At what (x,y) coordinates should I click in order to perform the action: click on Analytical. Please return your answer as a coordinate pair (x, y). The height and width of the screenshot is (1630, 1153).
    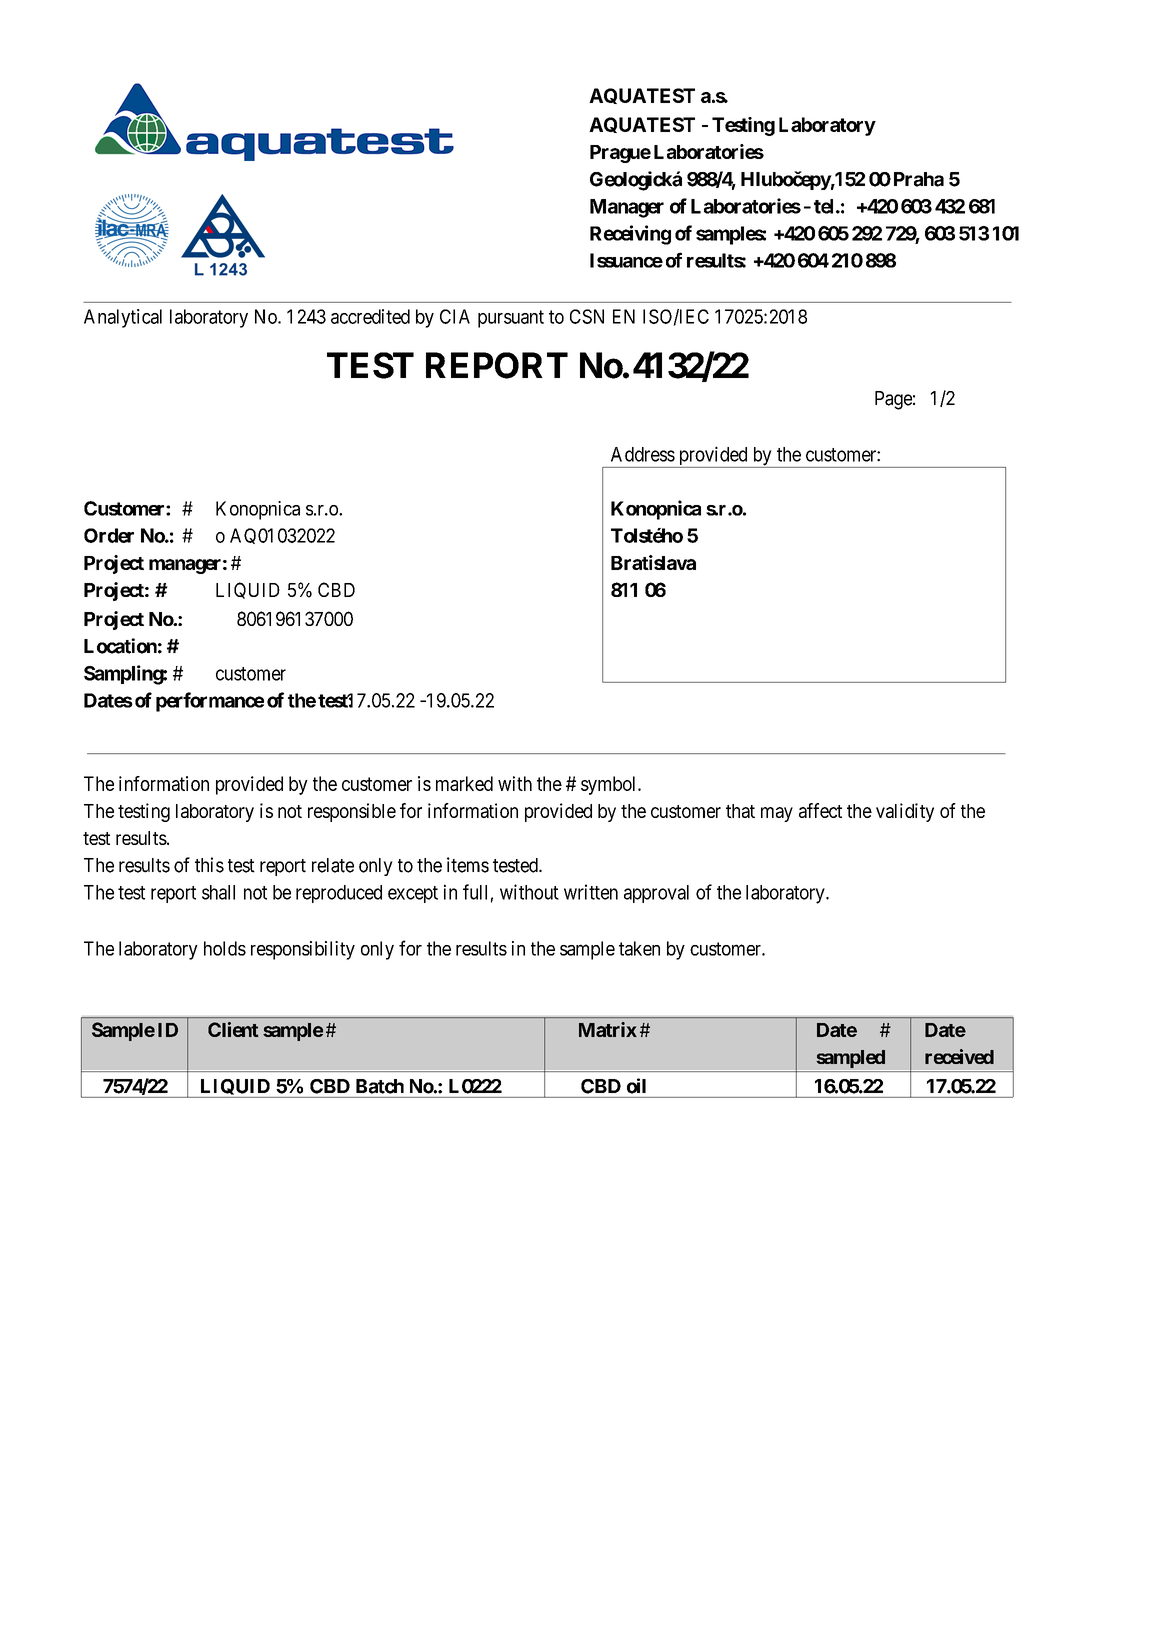
    Looking at the image, I should click on (123, 318).
